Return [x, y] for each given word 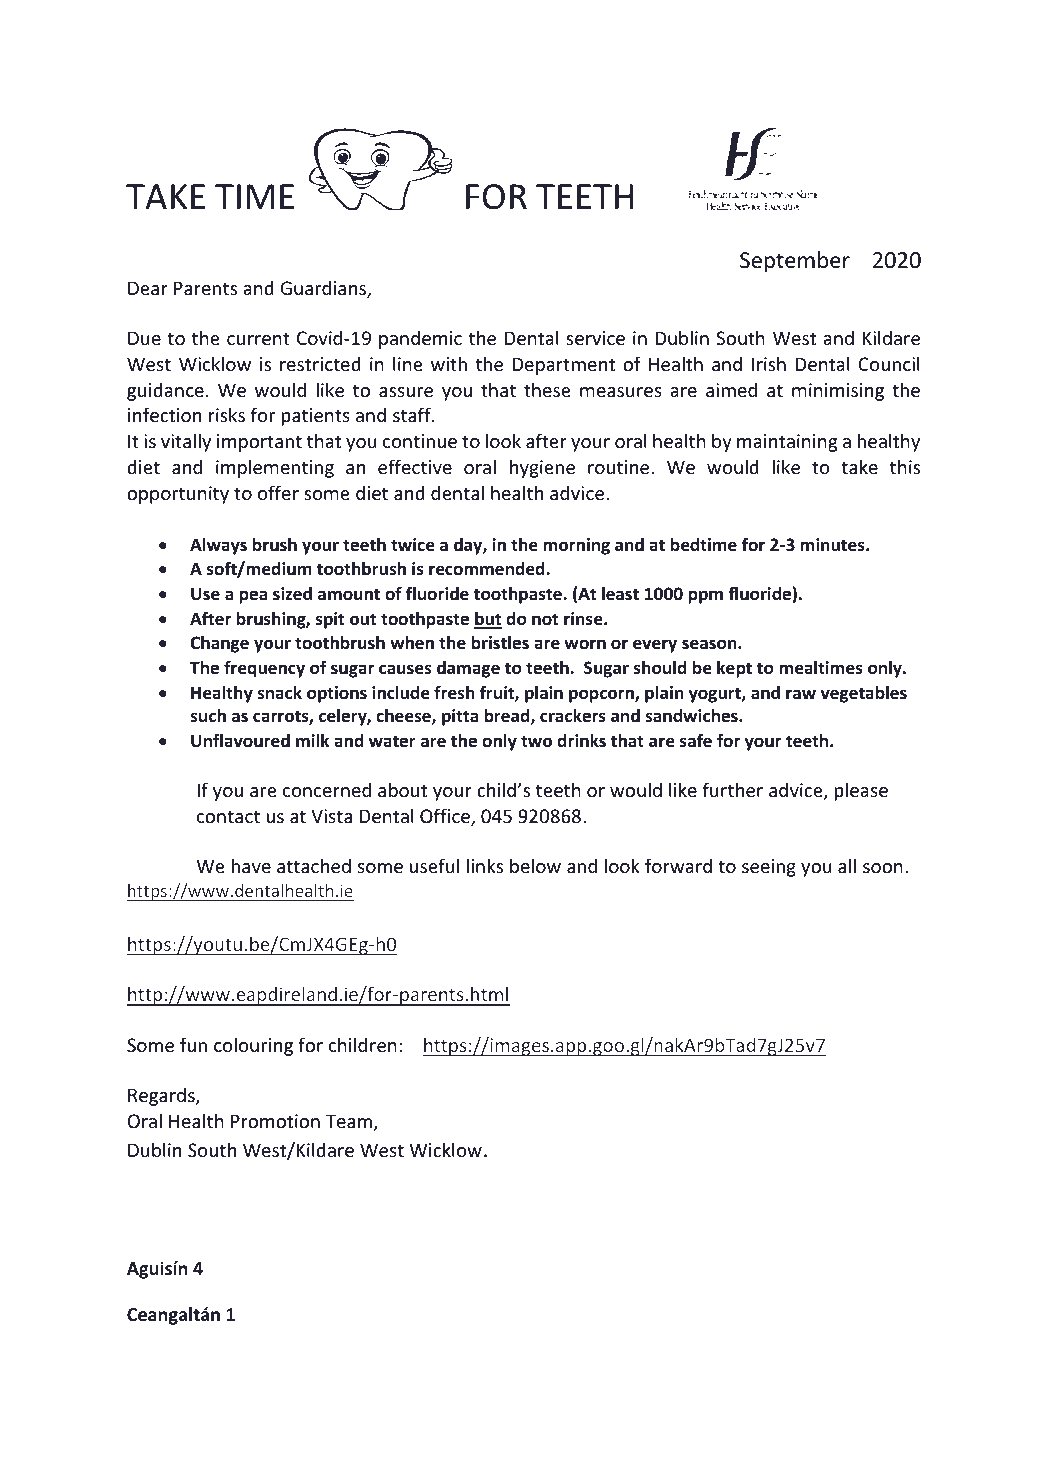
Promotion [275, 1121]
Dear [148, 288]
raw [801, 694]
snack [279, 693]
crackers [573, 716]
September [795, 262]
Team [350, 1122]
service [595, 338]
